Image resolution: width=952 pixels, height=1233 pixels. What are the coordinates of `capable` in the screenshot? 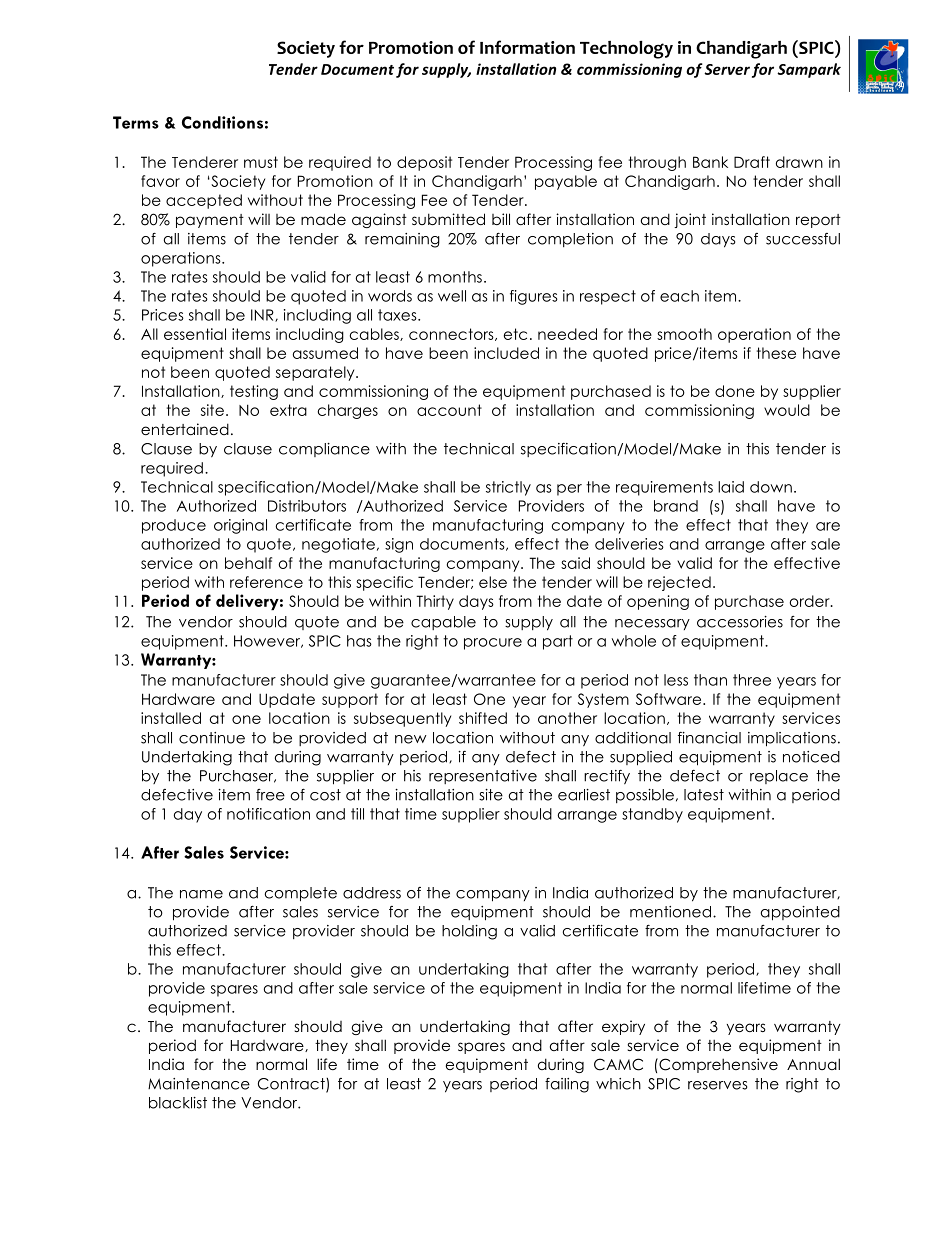 It's located at (443, 623).
